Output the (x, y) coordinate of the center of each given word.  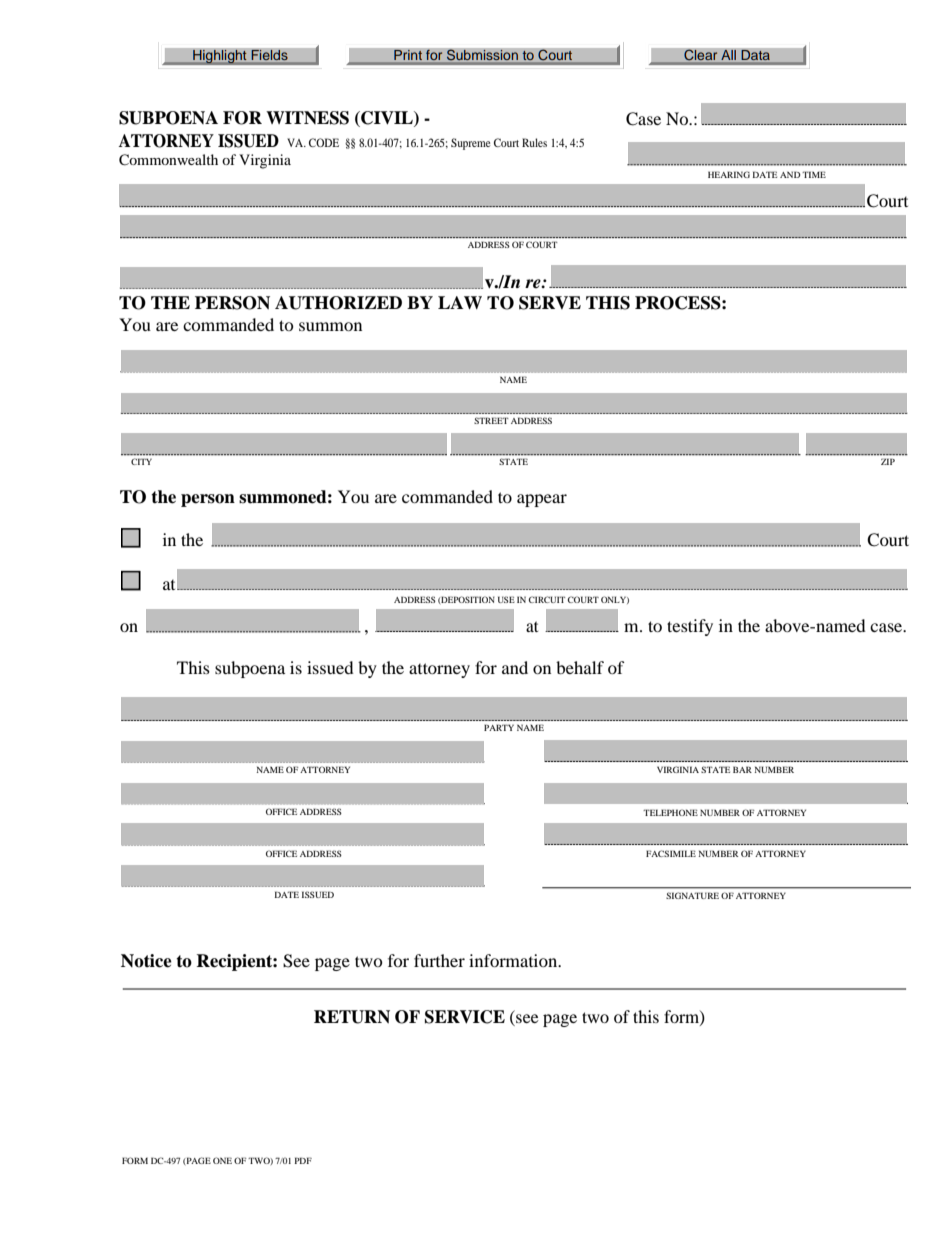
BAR (742, 769)
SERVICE (465, 1017)
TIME (814, 174)
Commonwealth (168, 160)
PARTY (499, 727)
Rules (534, 142)
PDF (303, 1160)
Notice (146, 961)
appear (542, 500)
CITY (141, 461)
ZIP (888, 461)
